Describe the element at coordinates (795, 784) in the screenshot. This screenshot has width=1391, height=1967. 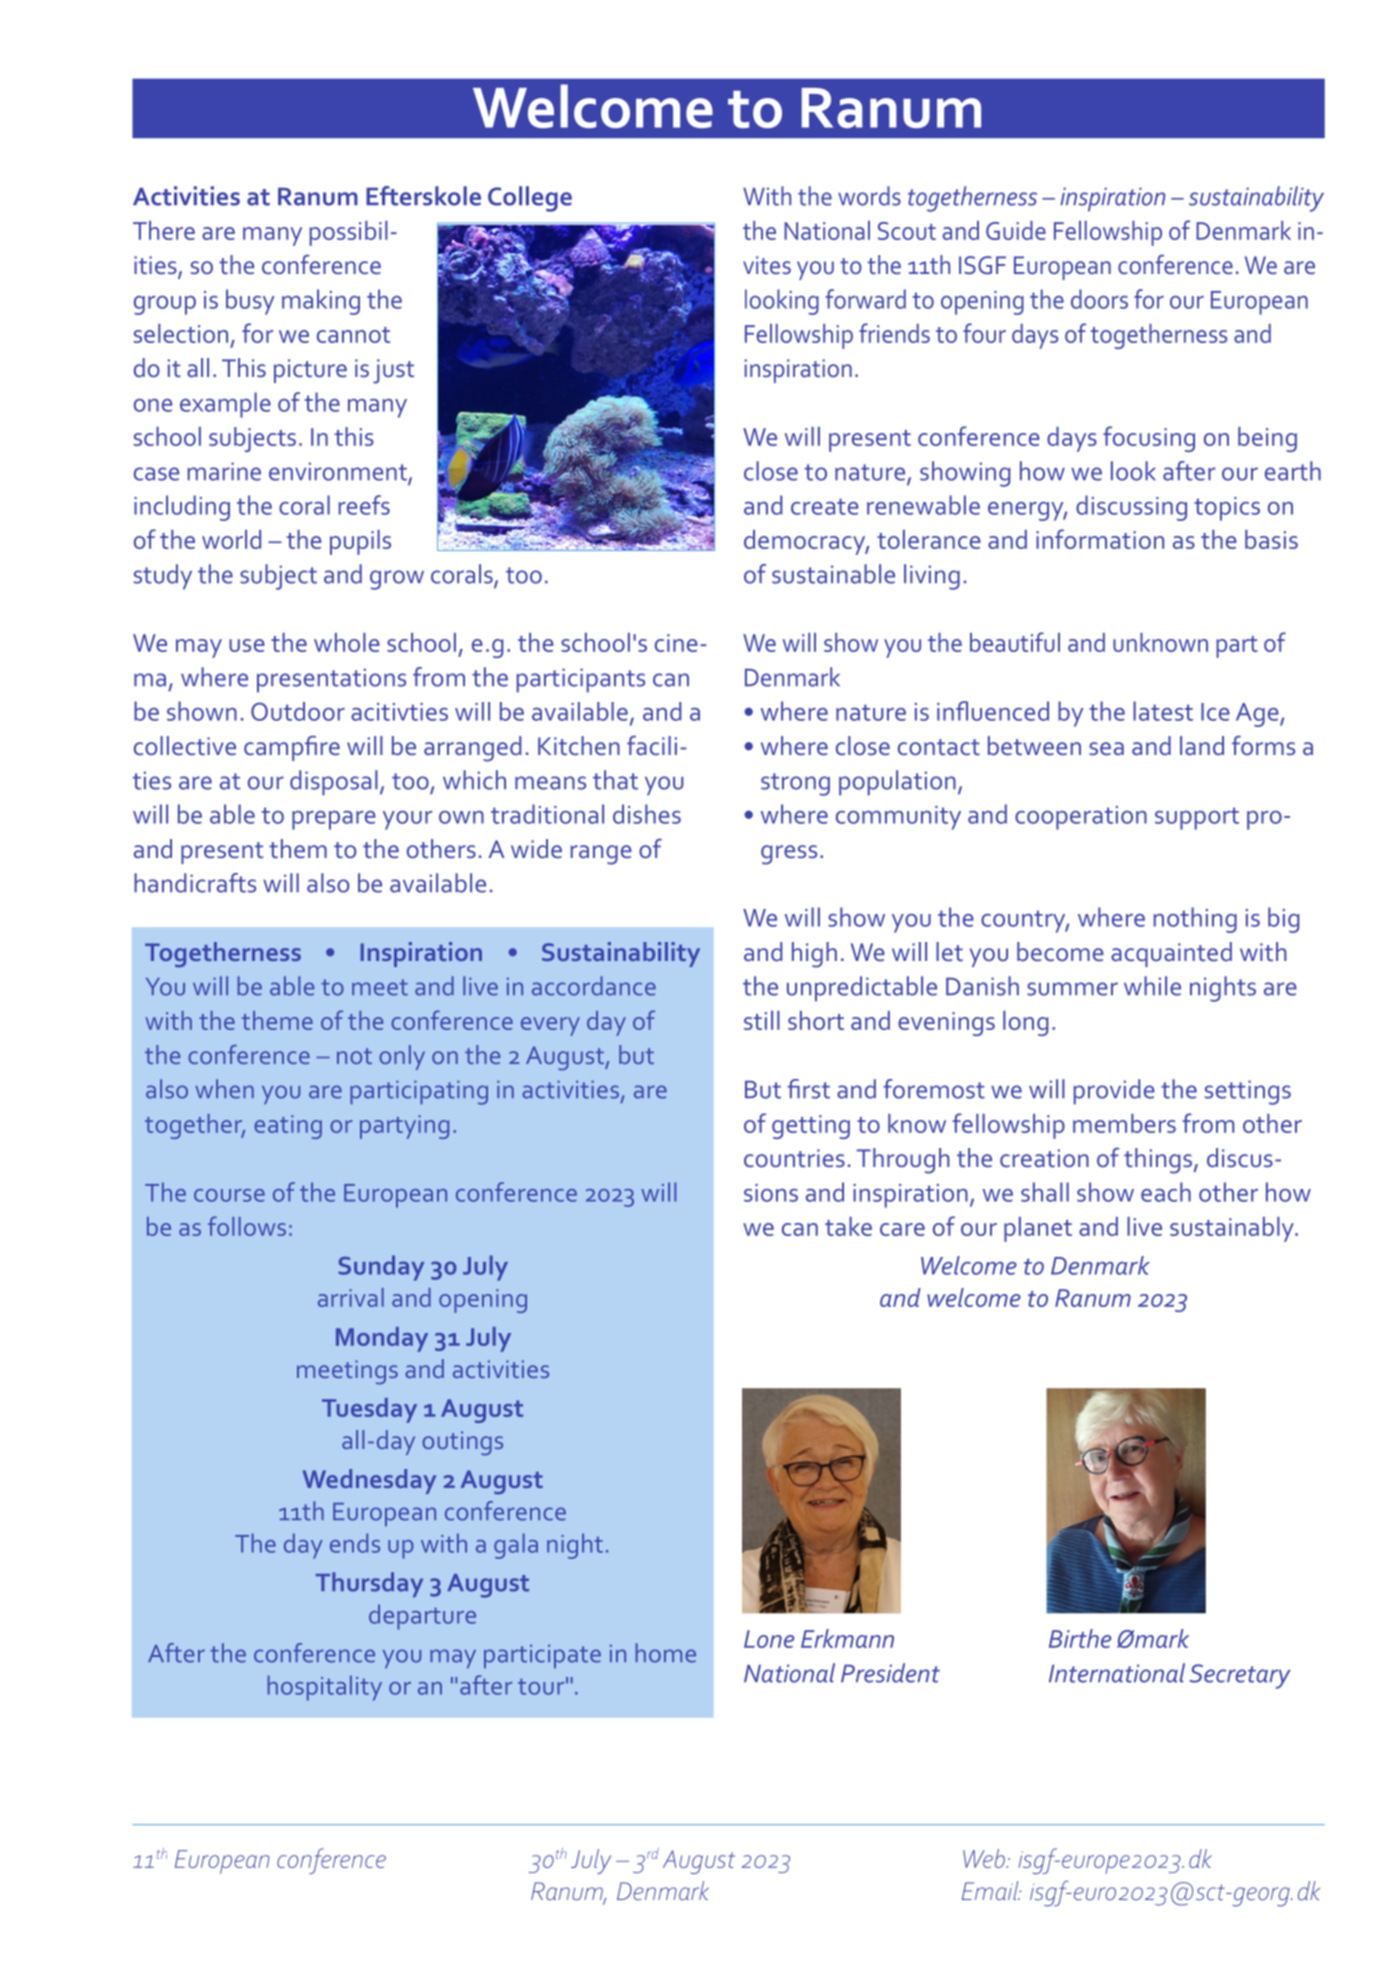
I see `strong` at that location.
